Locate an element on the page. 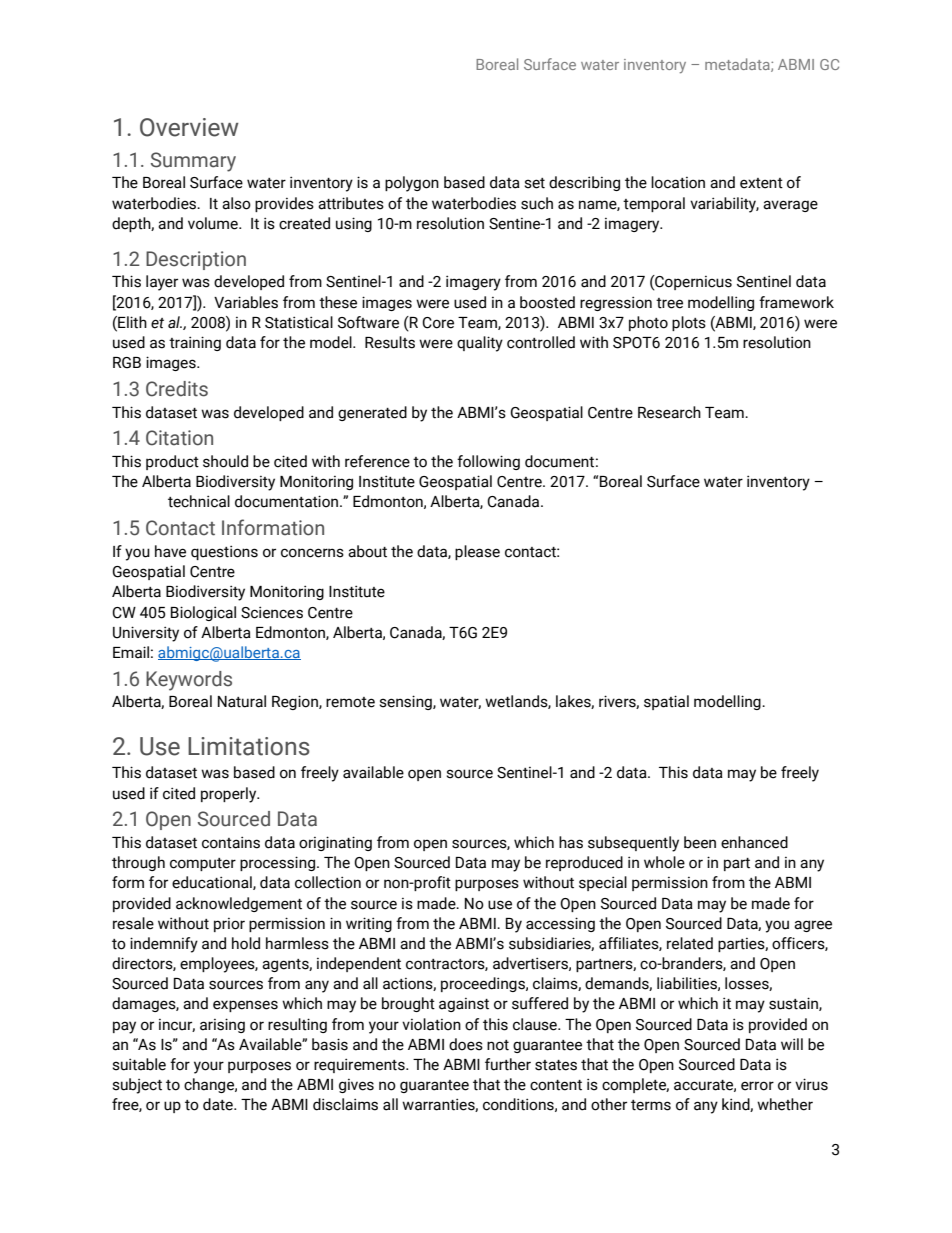 Image resolution: width=952 pixels, height=1233 pixels. Summary is located at coordinates (193, 162).
